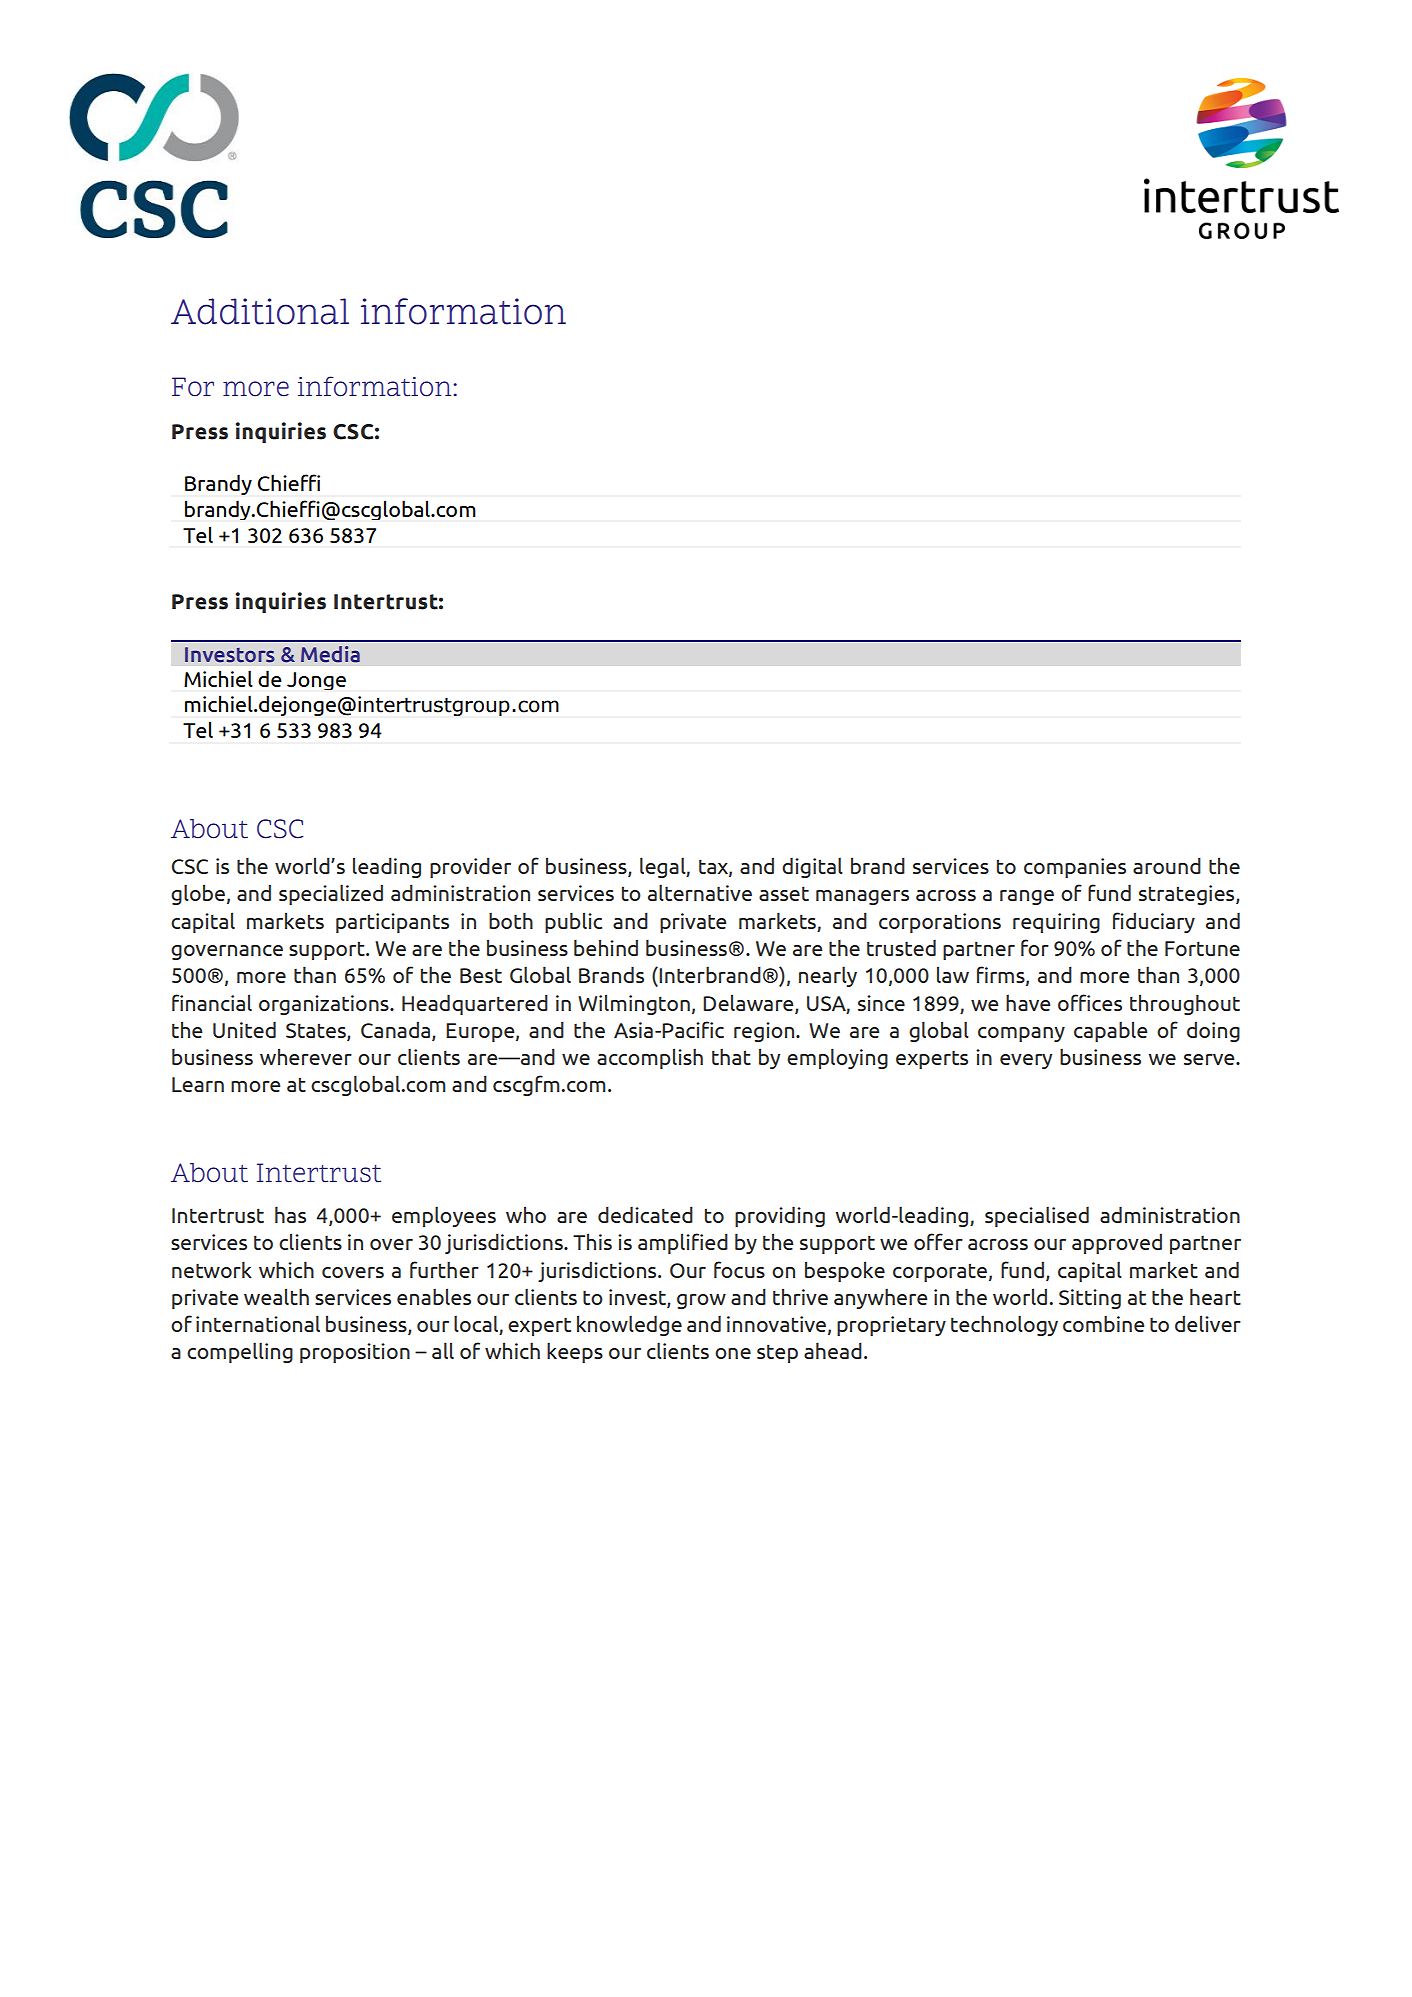  What do you see at coordinates (258, 1323) in the screenshot?
I see `international` at bounding box center [258, 1323].
